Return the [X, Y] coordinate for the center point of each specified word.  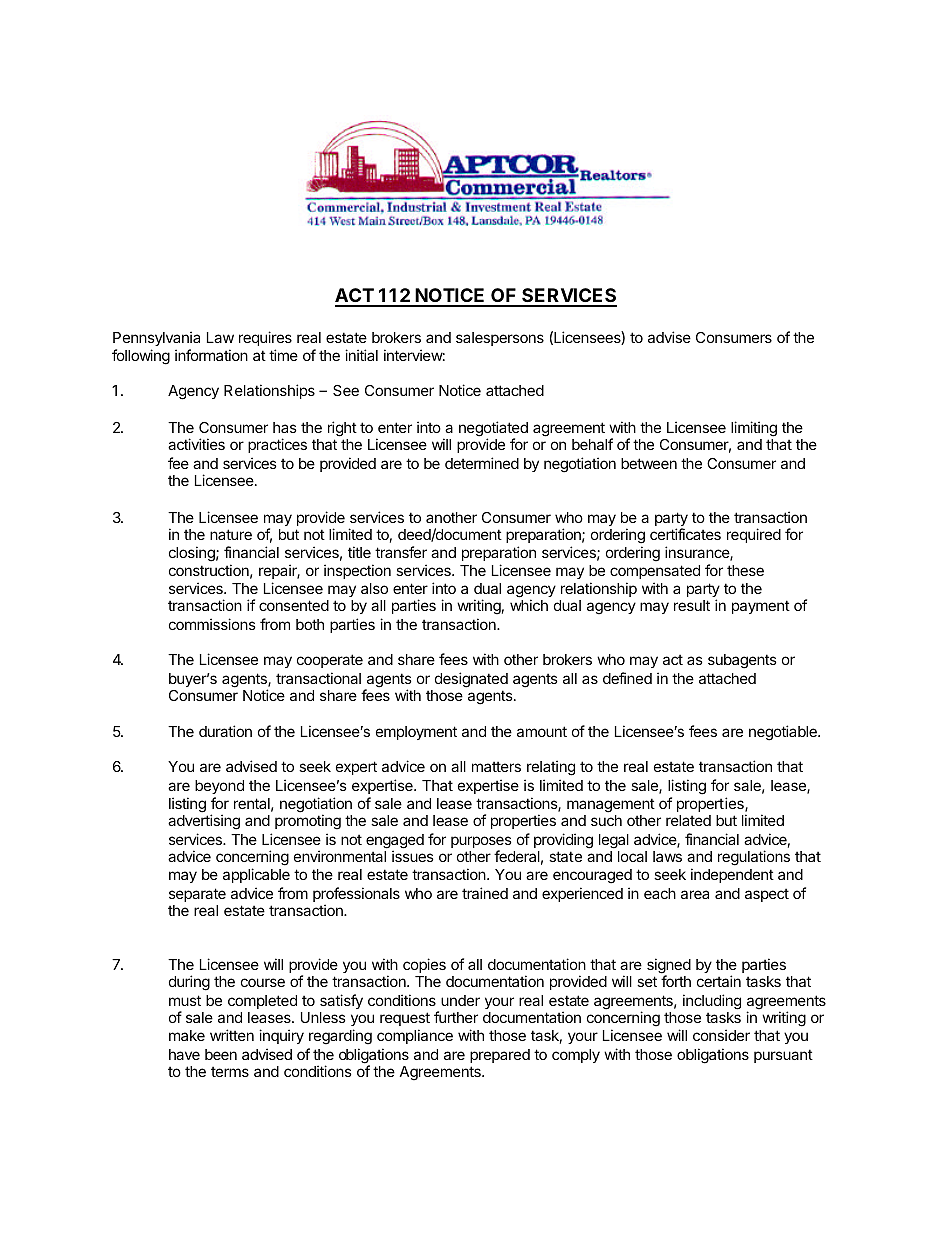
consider [721, 1035]
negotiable [784, 733]
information [211, 355]
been [221, 1054]
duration [225, 731]
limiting [754, 429]
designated [471, 680]
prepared [500, 1056]
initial [361, 355]
